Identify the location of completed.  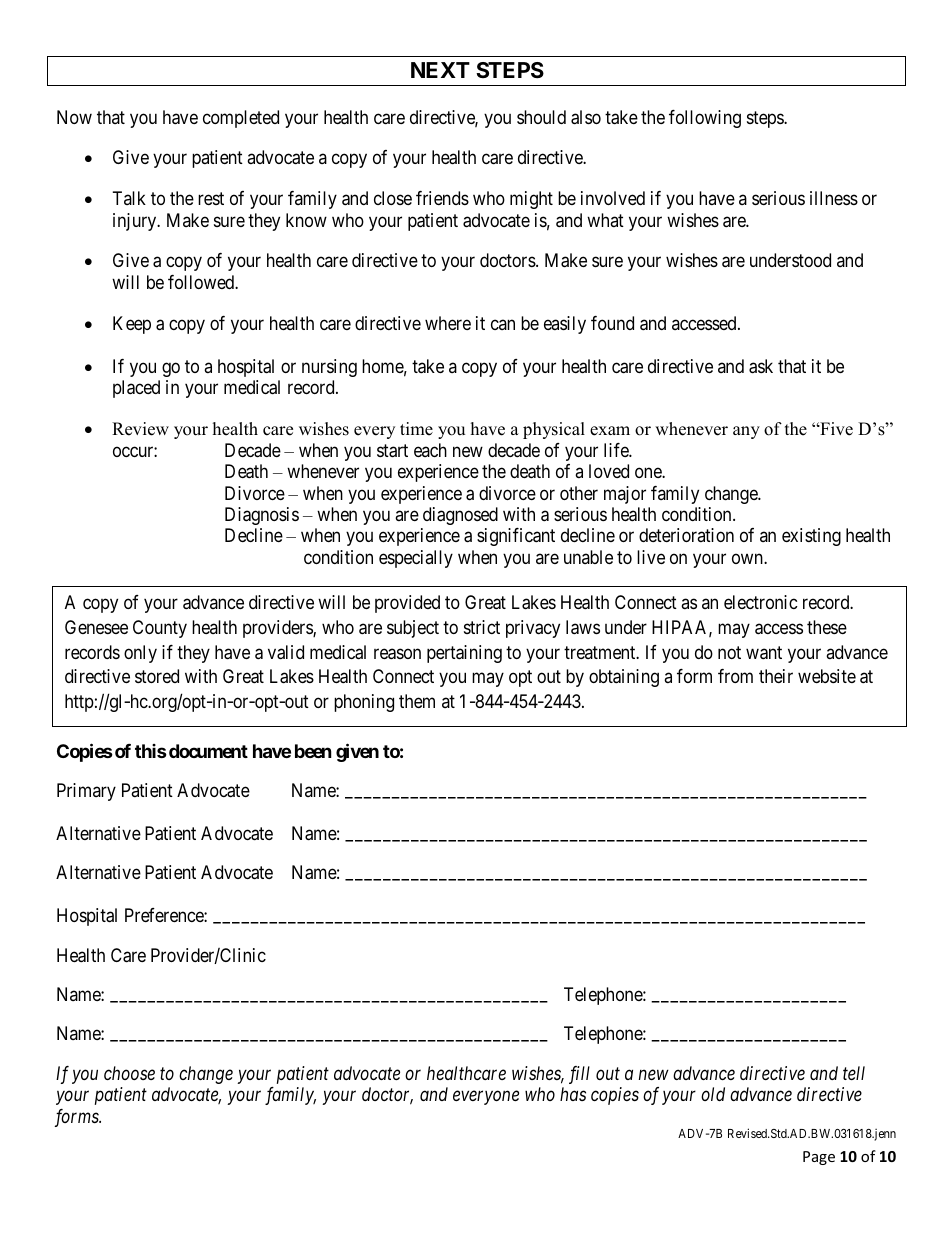
(241, 119).
